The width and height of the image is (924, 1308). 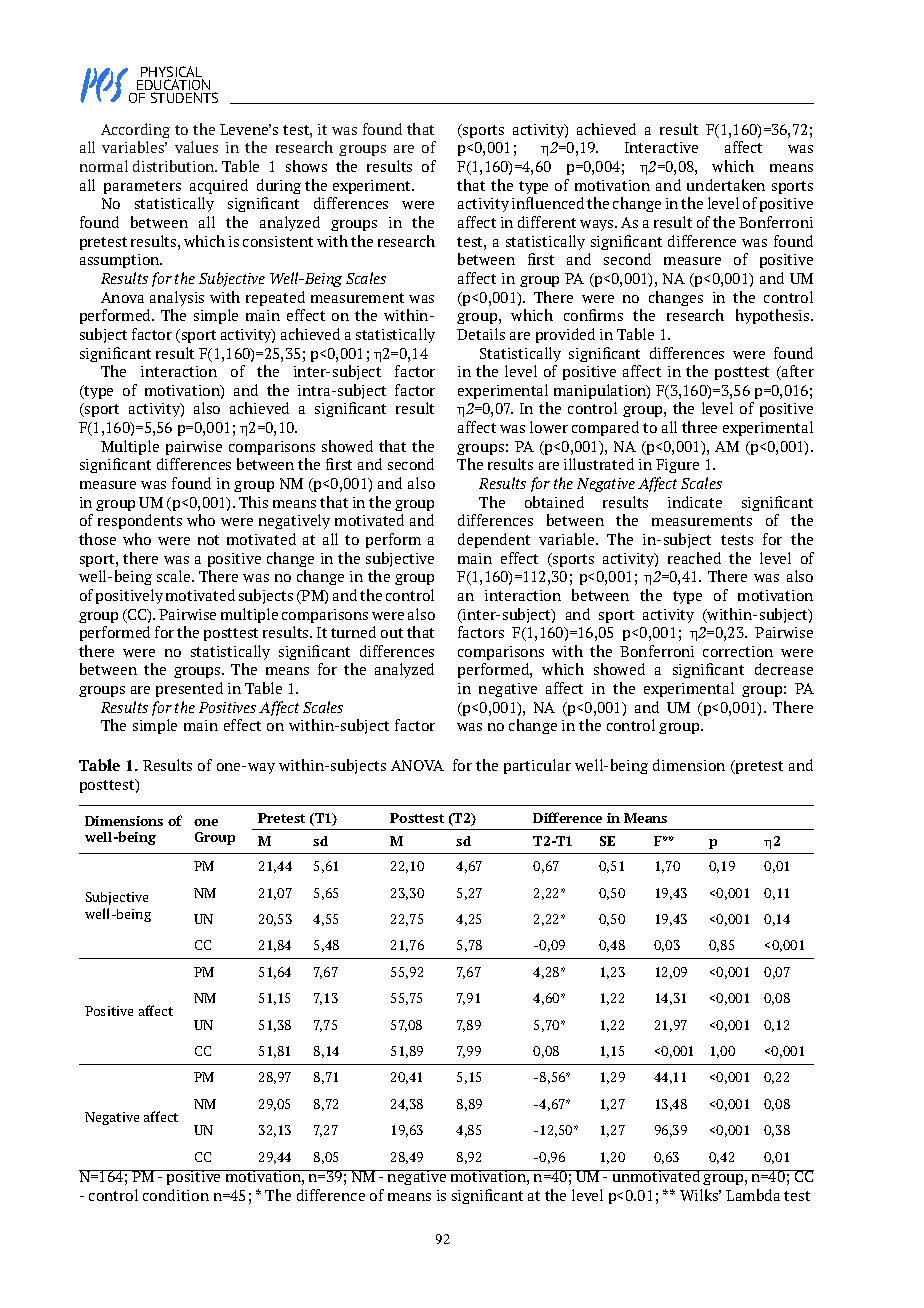 I want to click on particular, so click(x=537, y=766).
